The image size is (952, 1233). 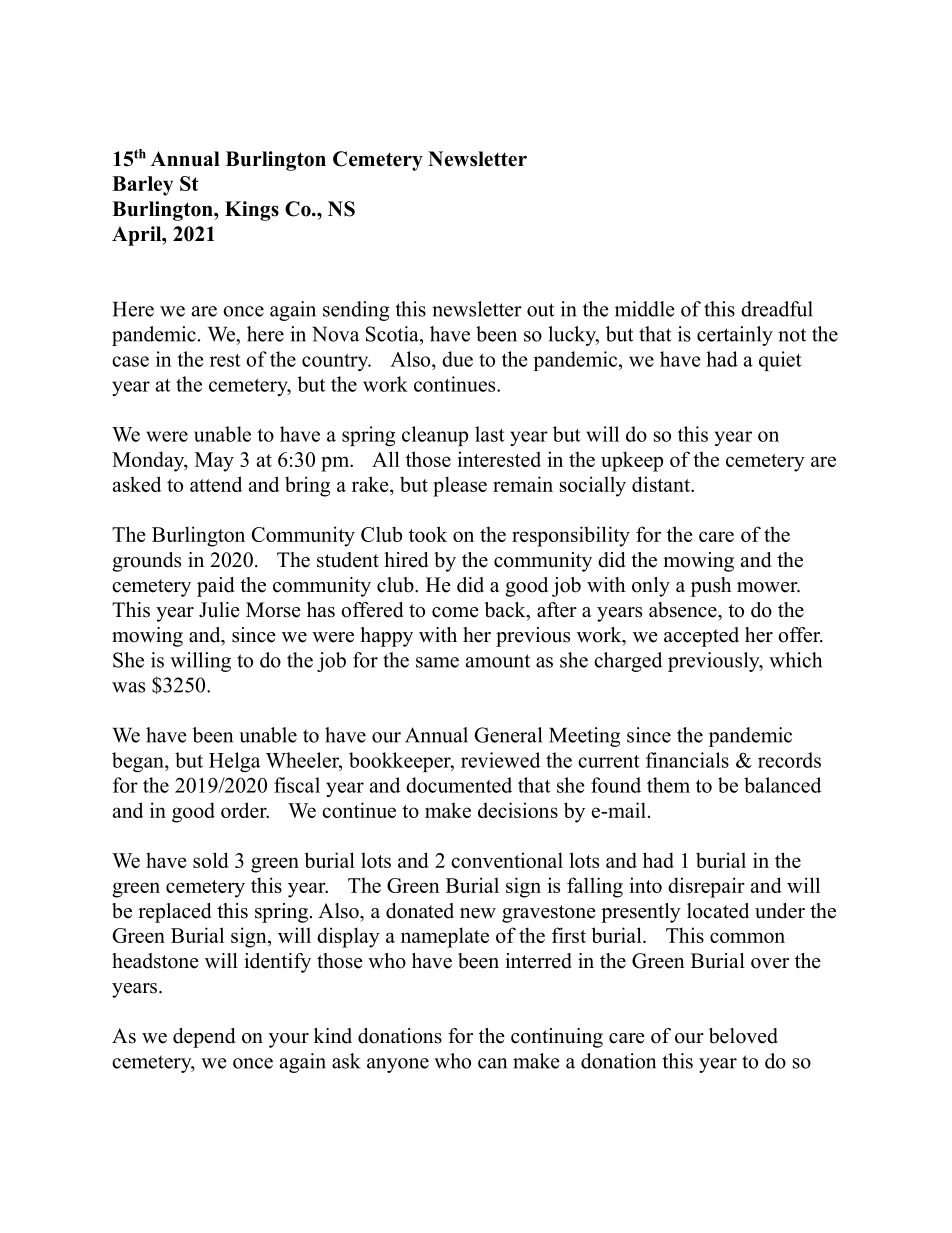 I want to click on can, so click(x=492, y=1063).
